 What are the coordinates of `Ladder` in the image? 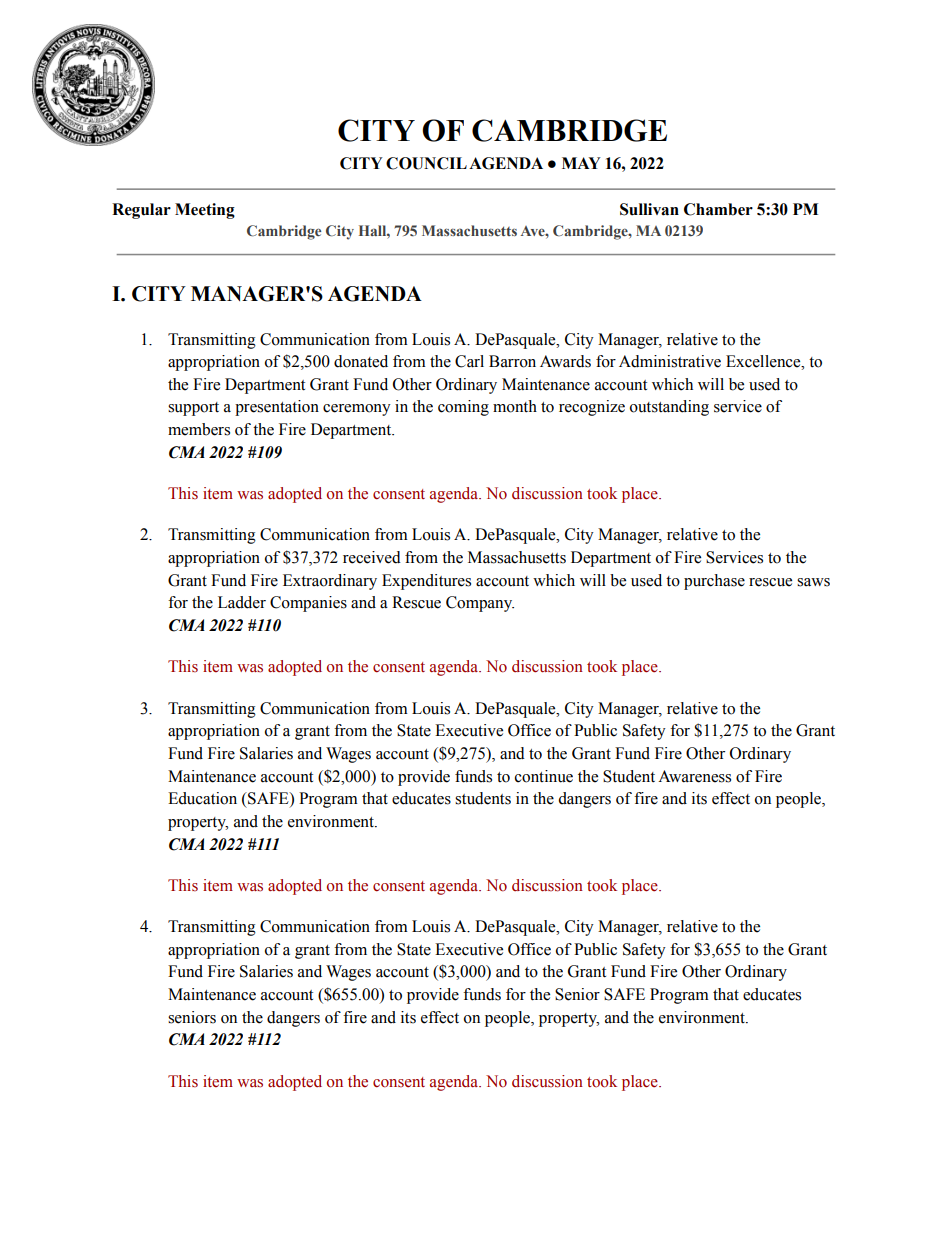 It's located at (242, 602).
